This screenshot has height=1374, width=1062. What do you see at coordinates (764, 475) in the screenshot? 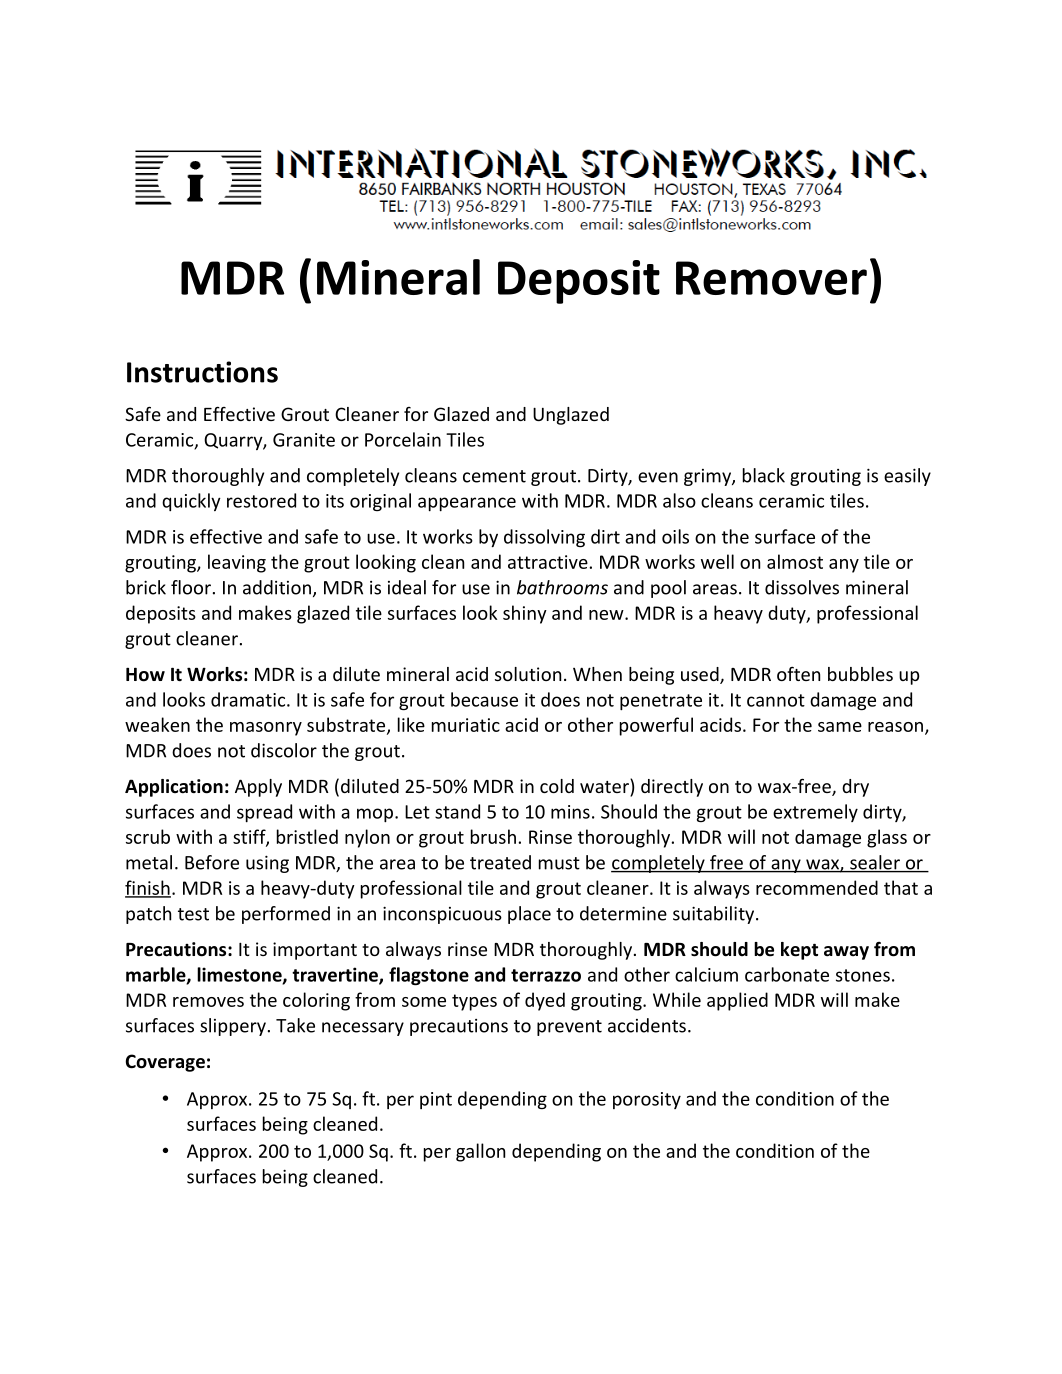
I see `black` at bounding box center [764, 475].
